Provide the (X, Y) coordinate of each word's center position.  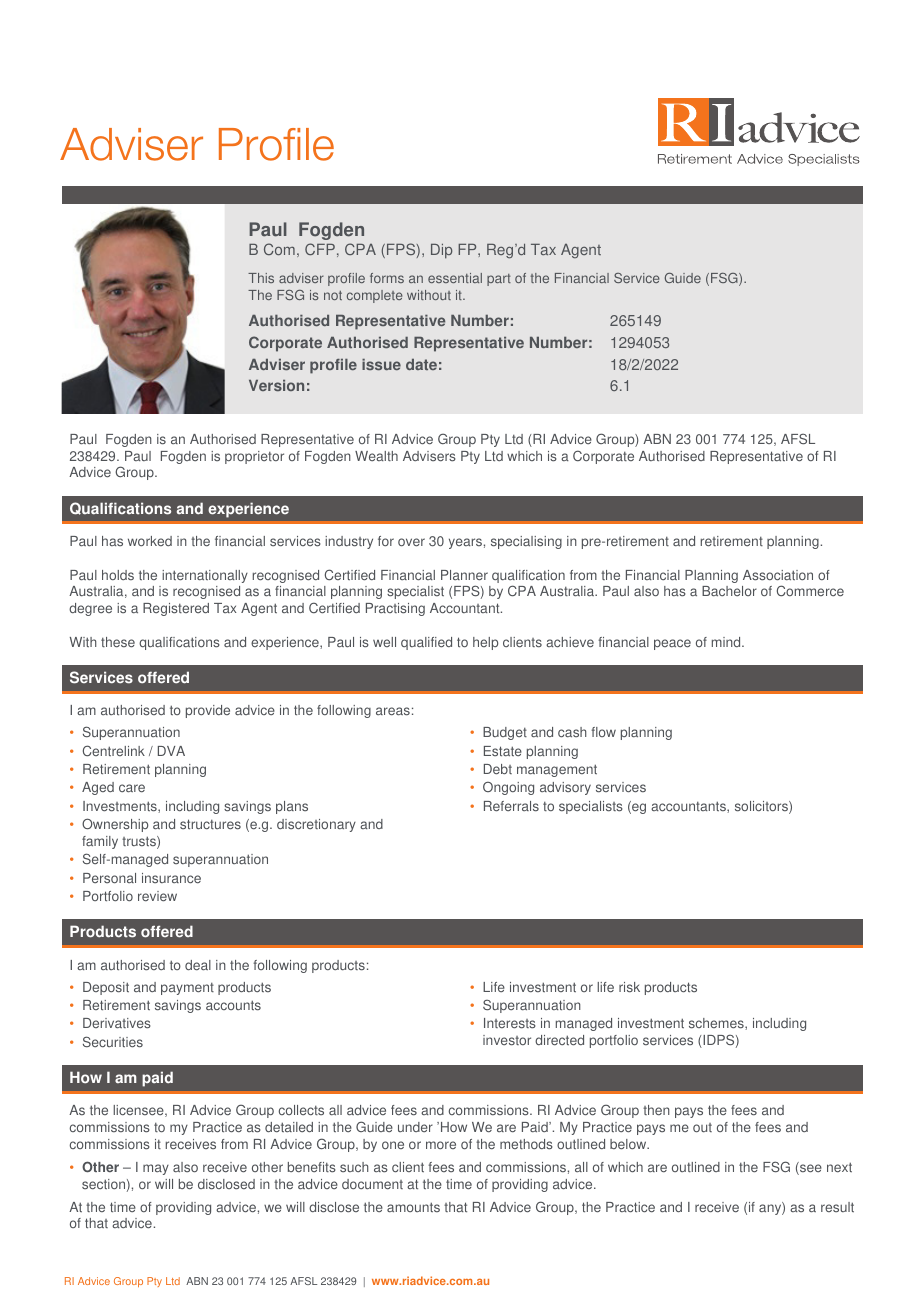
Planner (464, 575)
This (261, 278)
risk (629, 987)
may (156, 1169)
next (839, 1167)
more (441, 1145)
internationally (205, 576)
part (499, 280)
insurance (171, 878)
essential (455, 278)
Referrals (511, 806)
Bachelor (729, 591)
